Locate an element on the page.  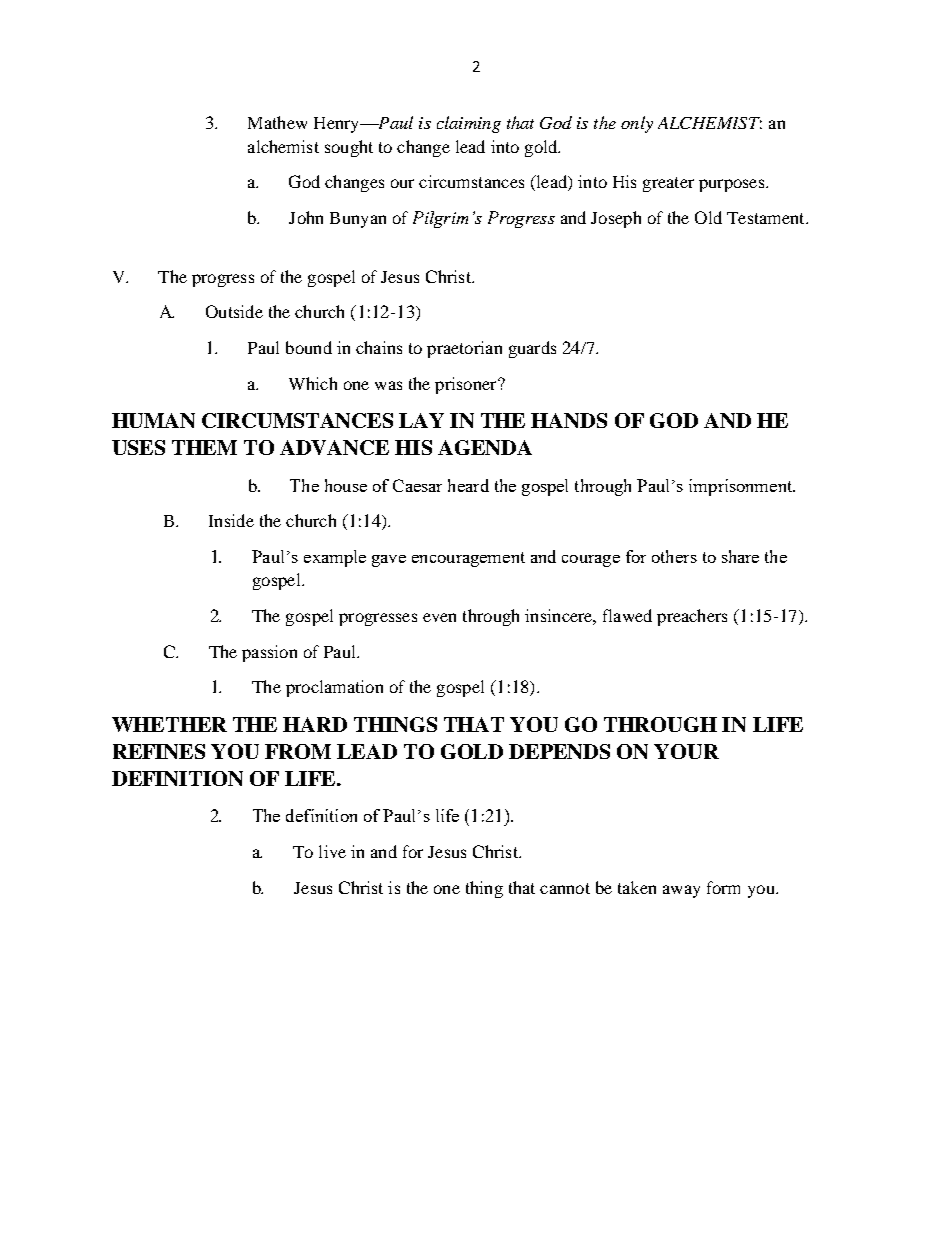
live is located at coordinates (332, 851).
